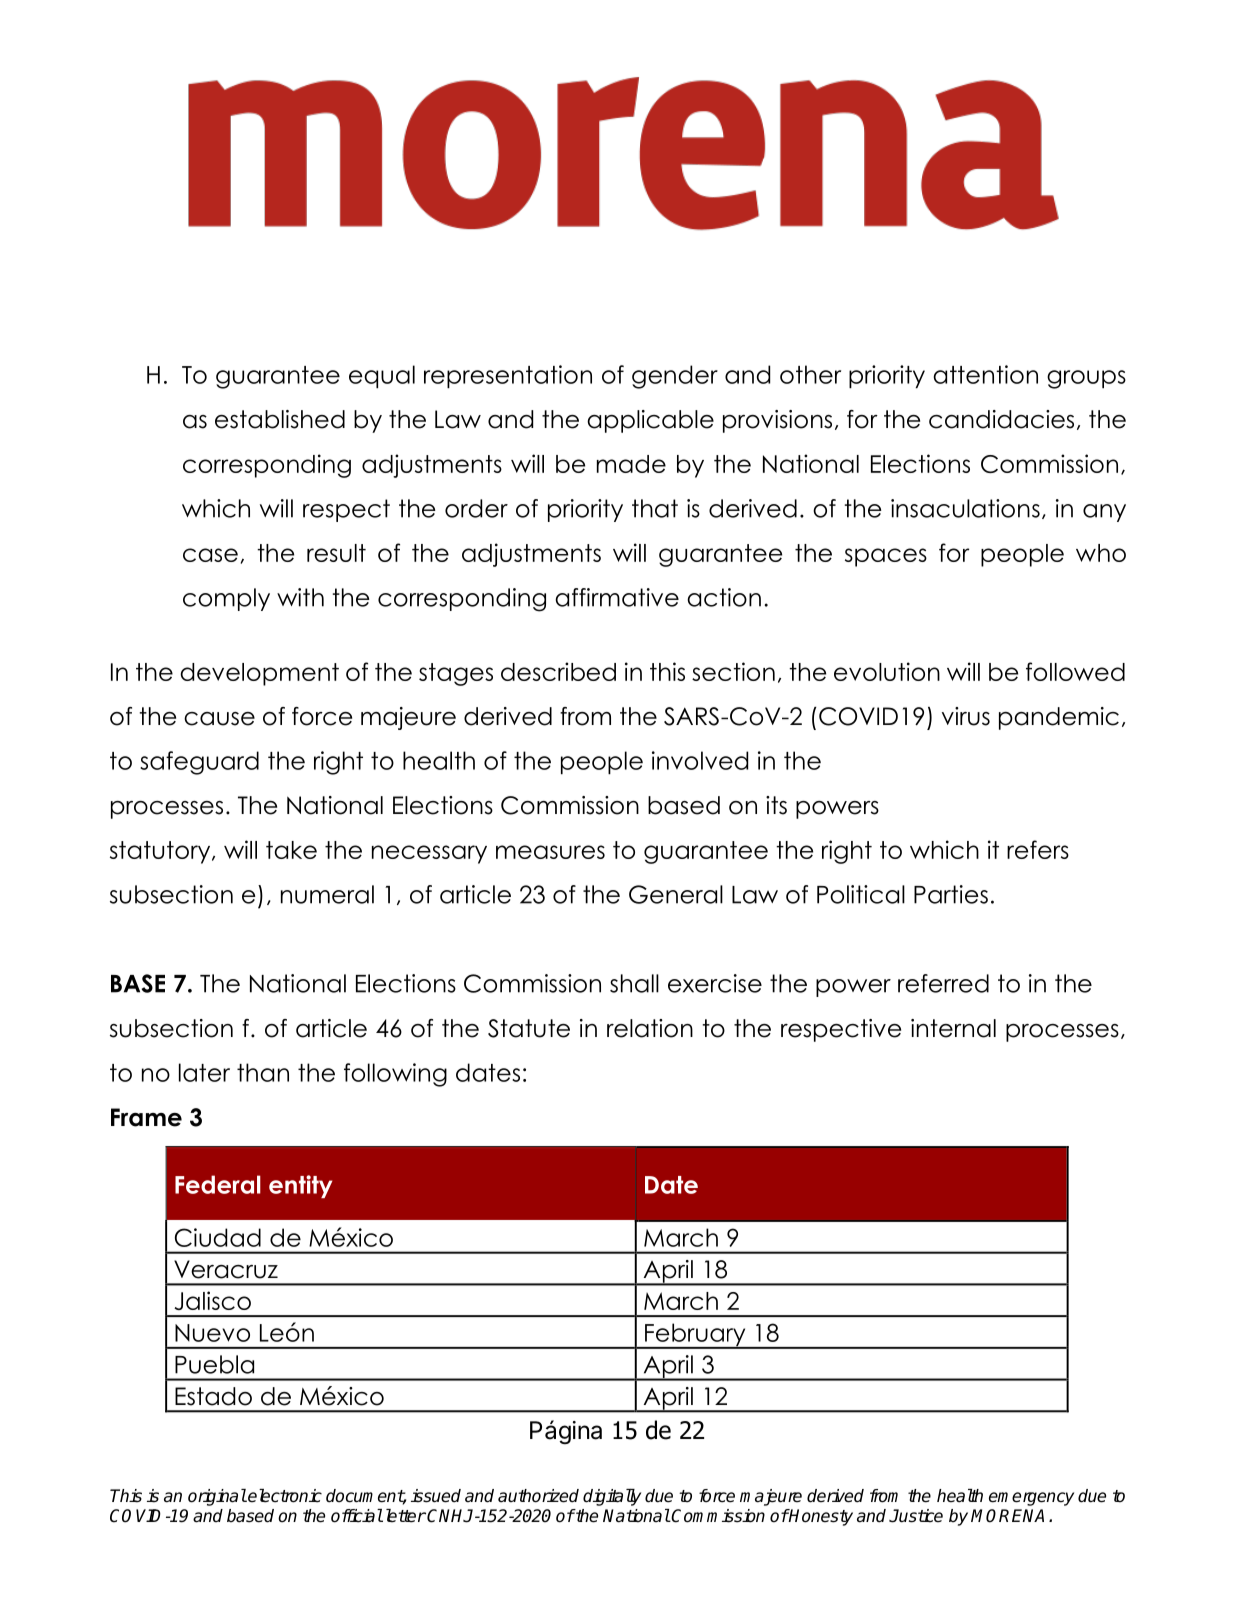 Image resolution: width=1235 pixels, height=1598 pixels. What do you see at coordinates (284, 1496) in the screenshot?
I see `electronic` at bounding box center [284, 1496].
